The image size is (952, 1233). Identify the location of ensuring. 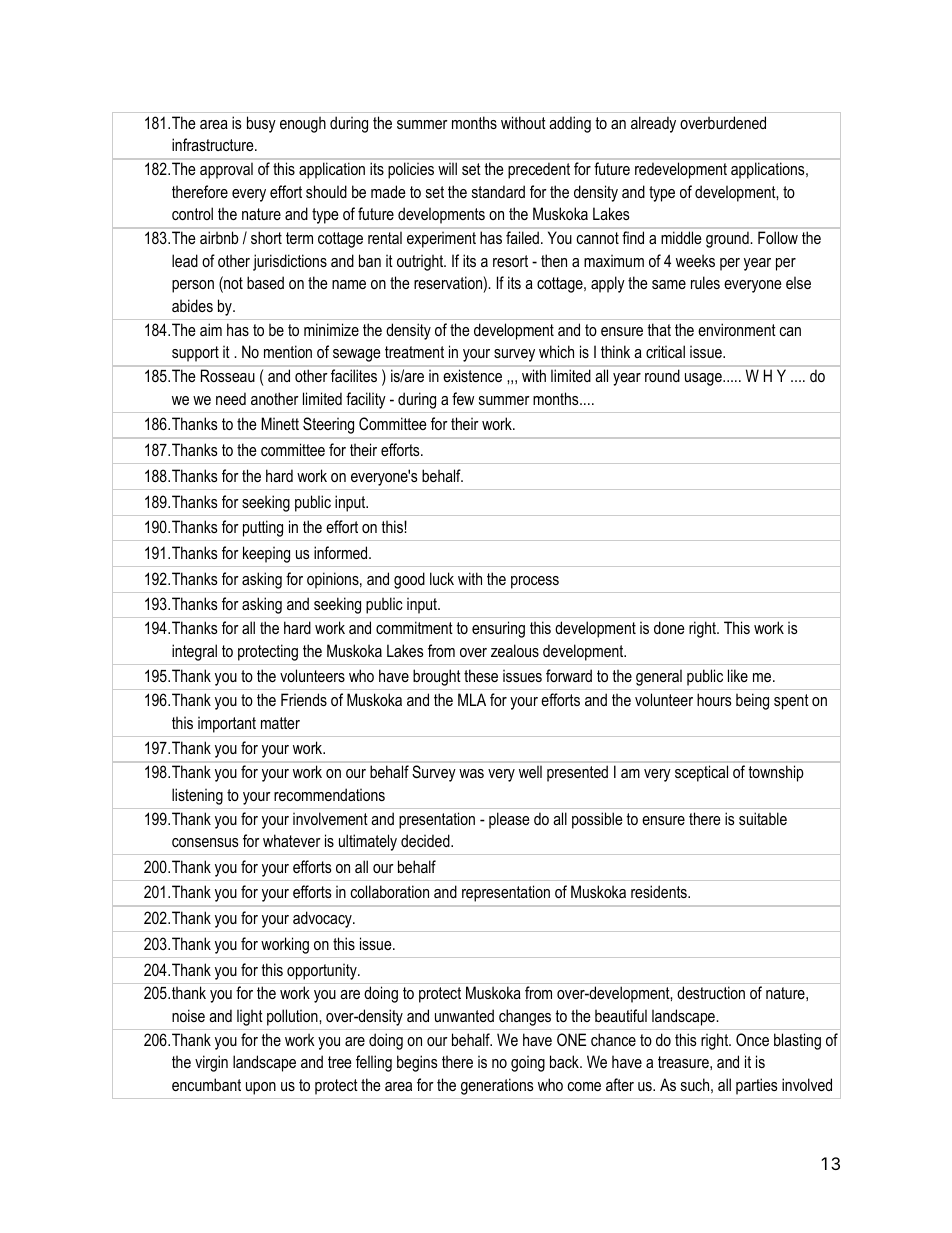
(498, 629).
